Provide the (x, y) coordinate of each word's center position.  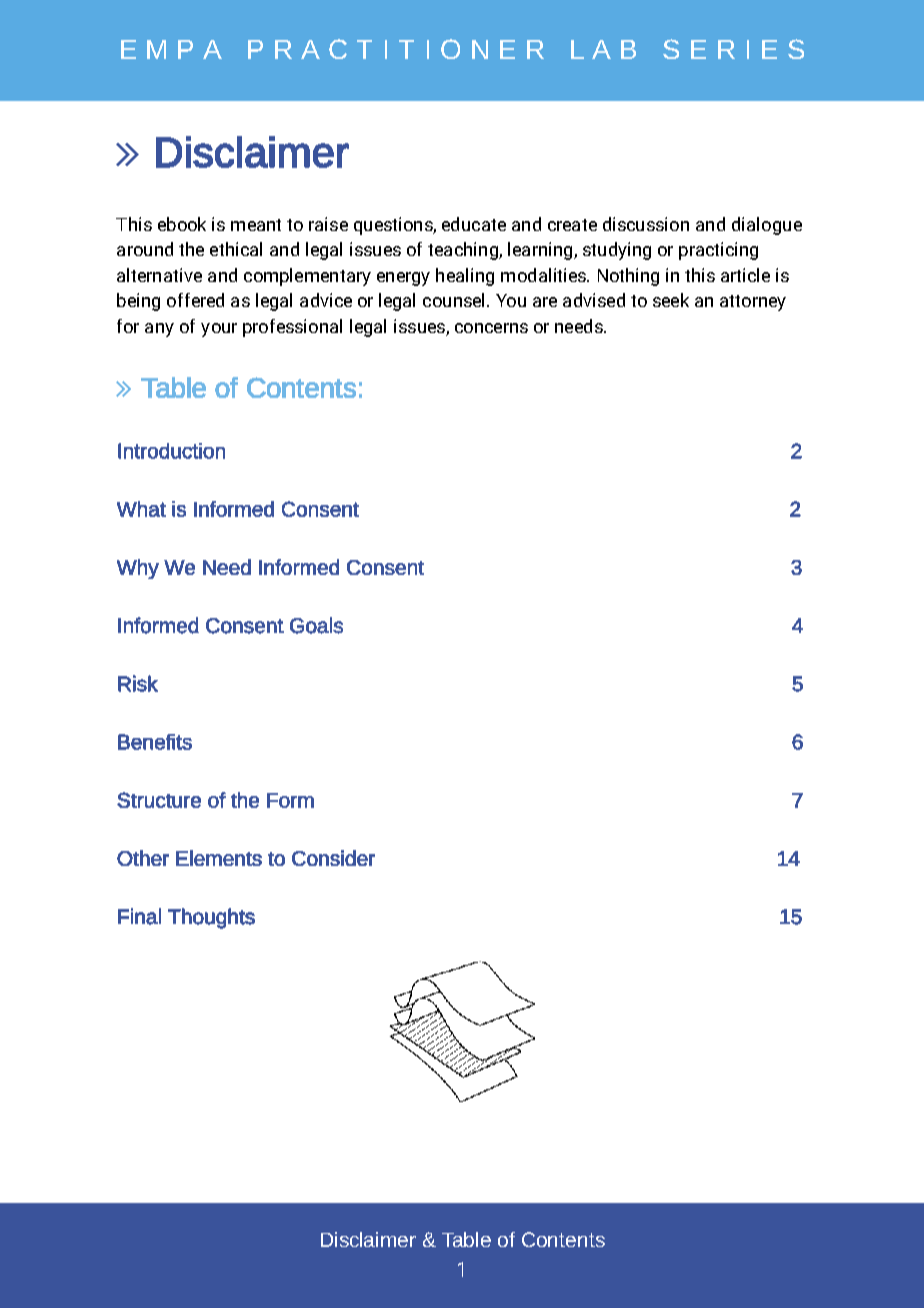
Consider (333, 858)
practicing (718, 251)
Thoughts (211, 918)
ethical (236, 249)
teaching (464, 251)
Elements (219, 858)
